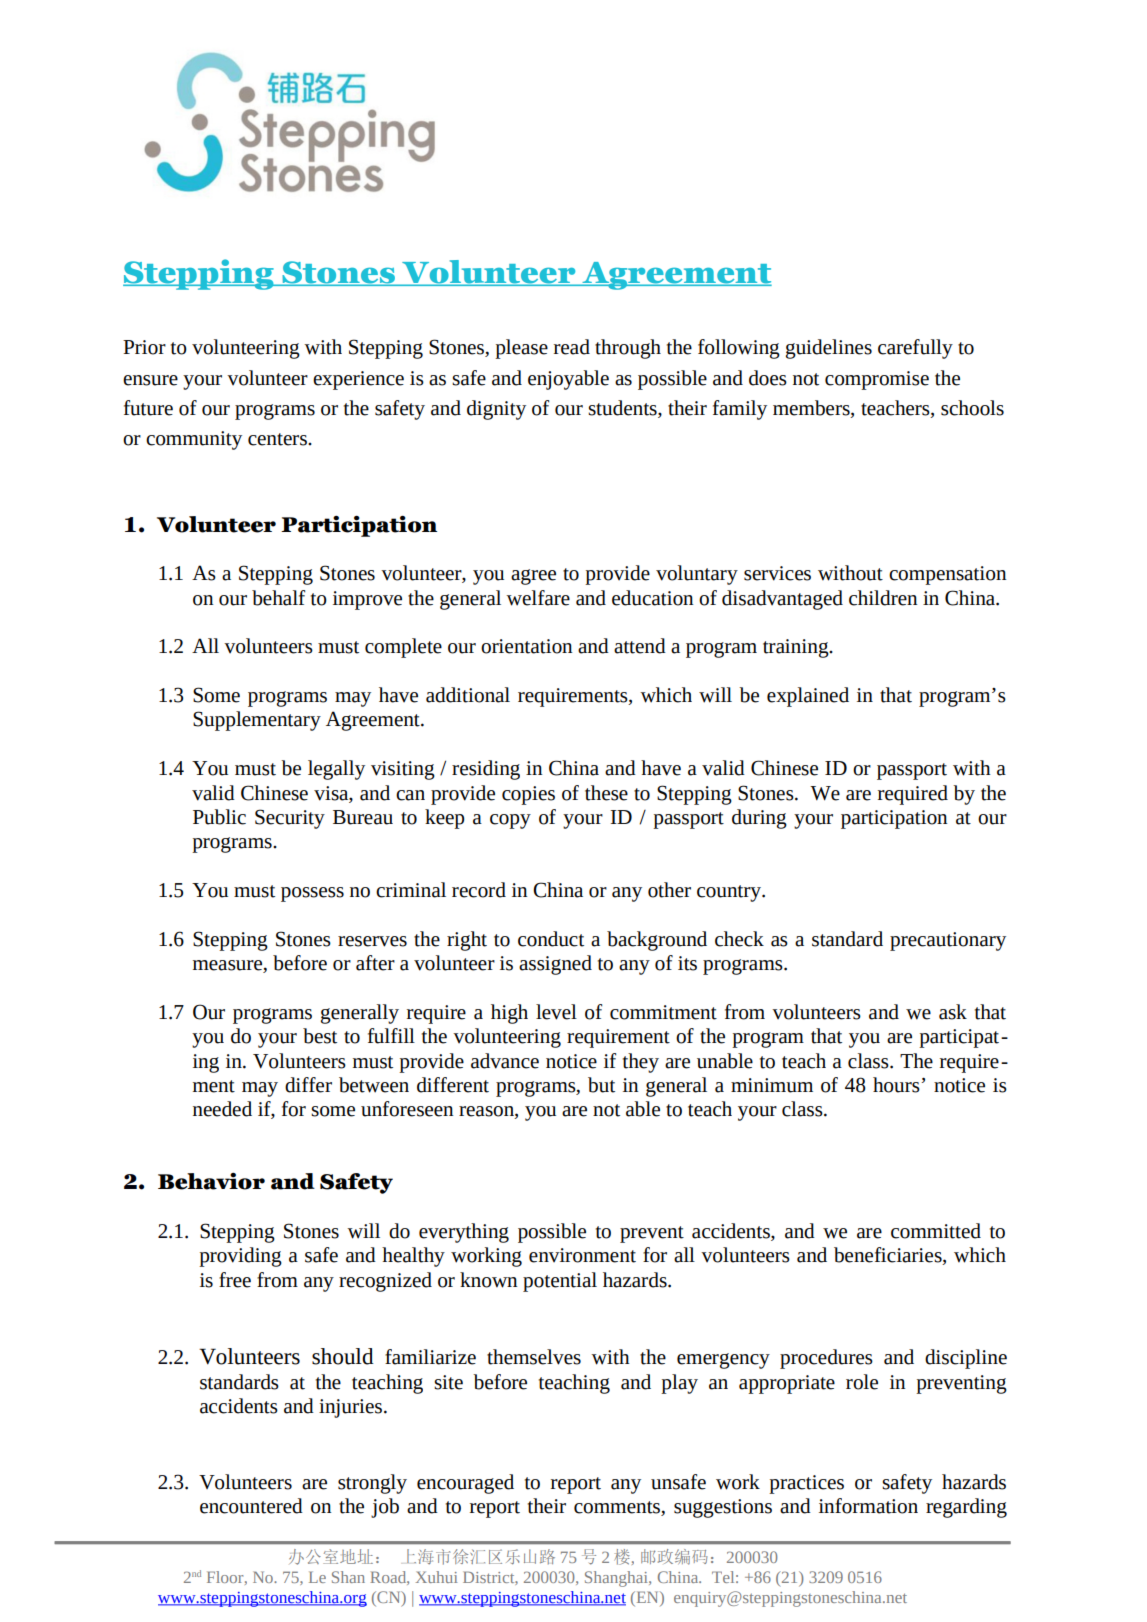  What do you see at coordinates (868, 1506) in the document?
I see `information` at bounding box center [868, 1506].
